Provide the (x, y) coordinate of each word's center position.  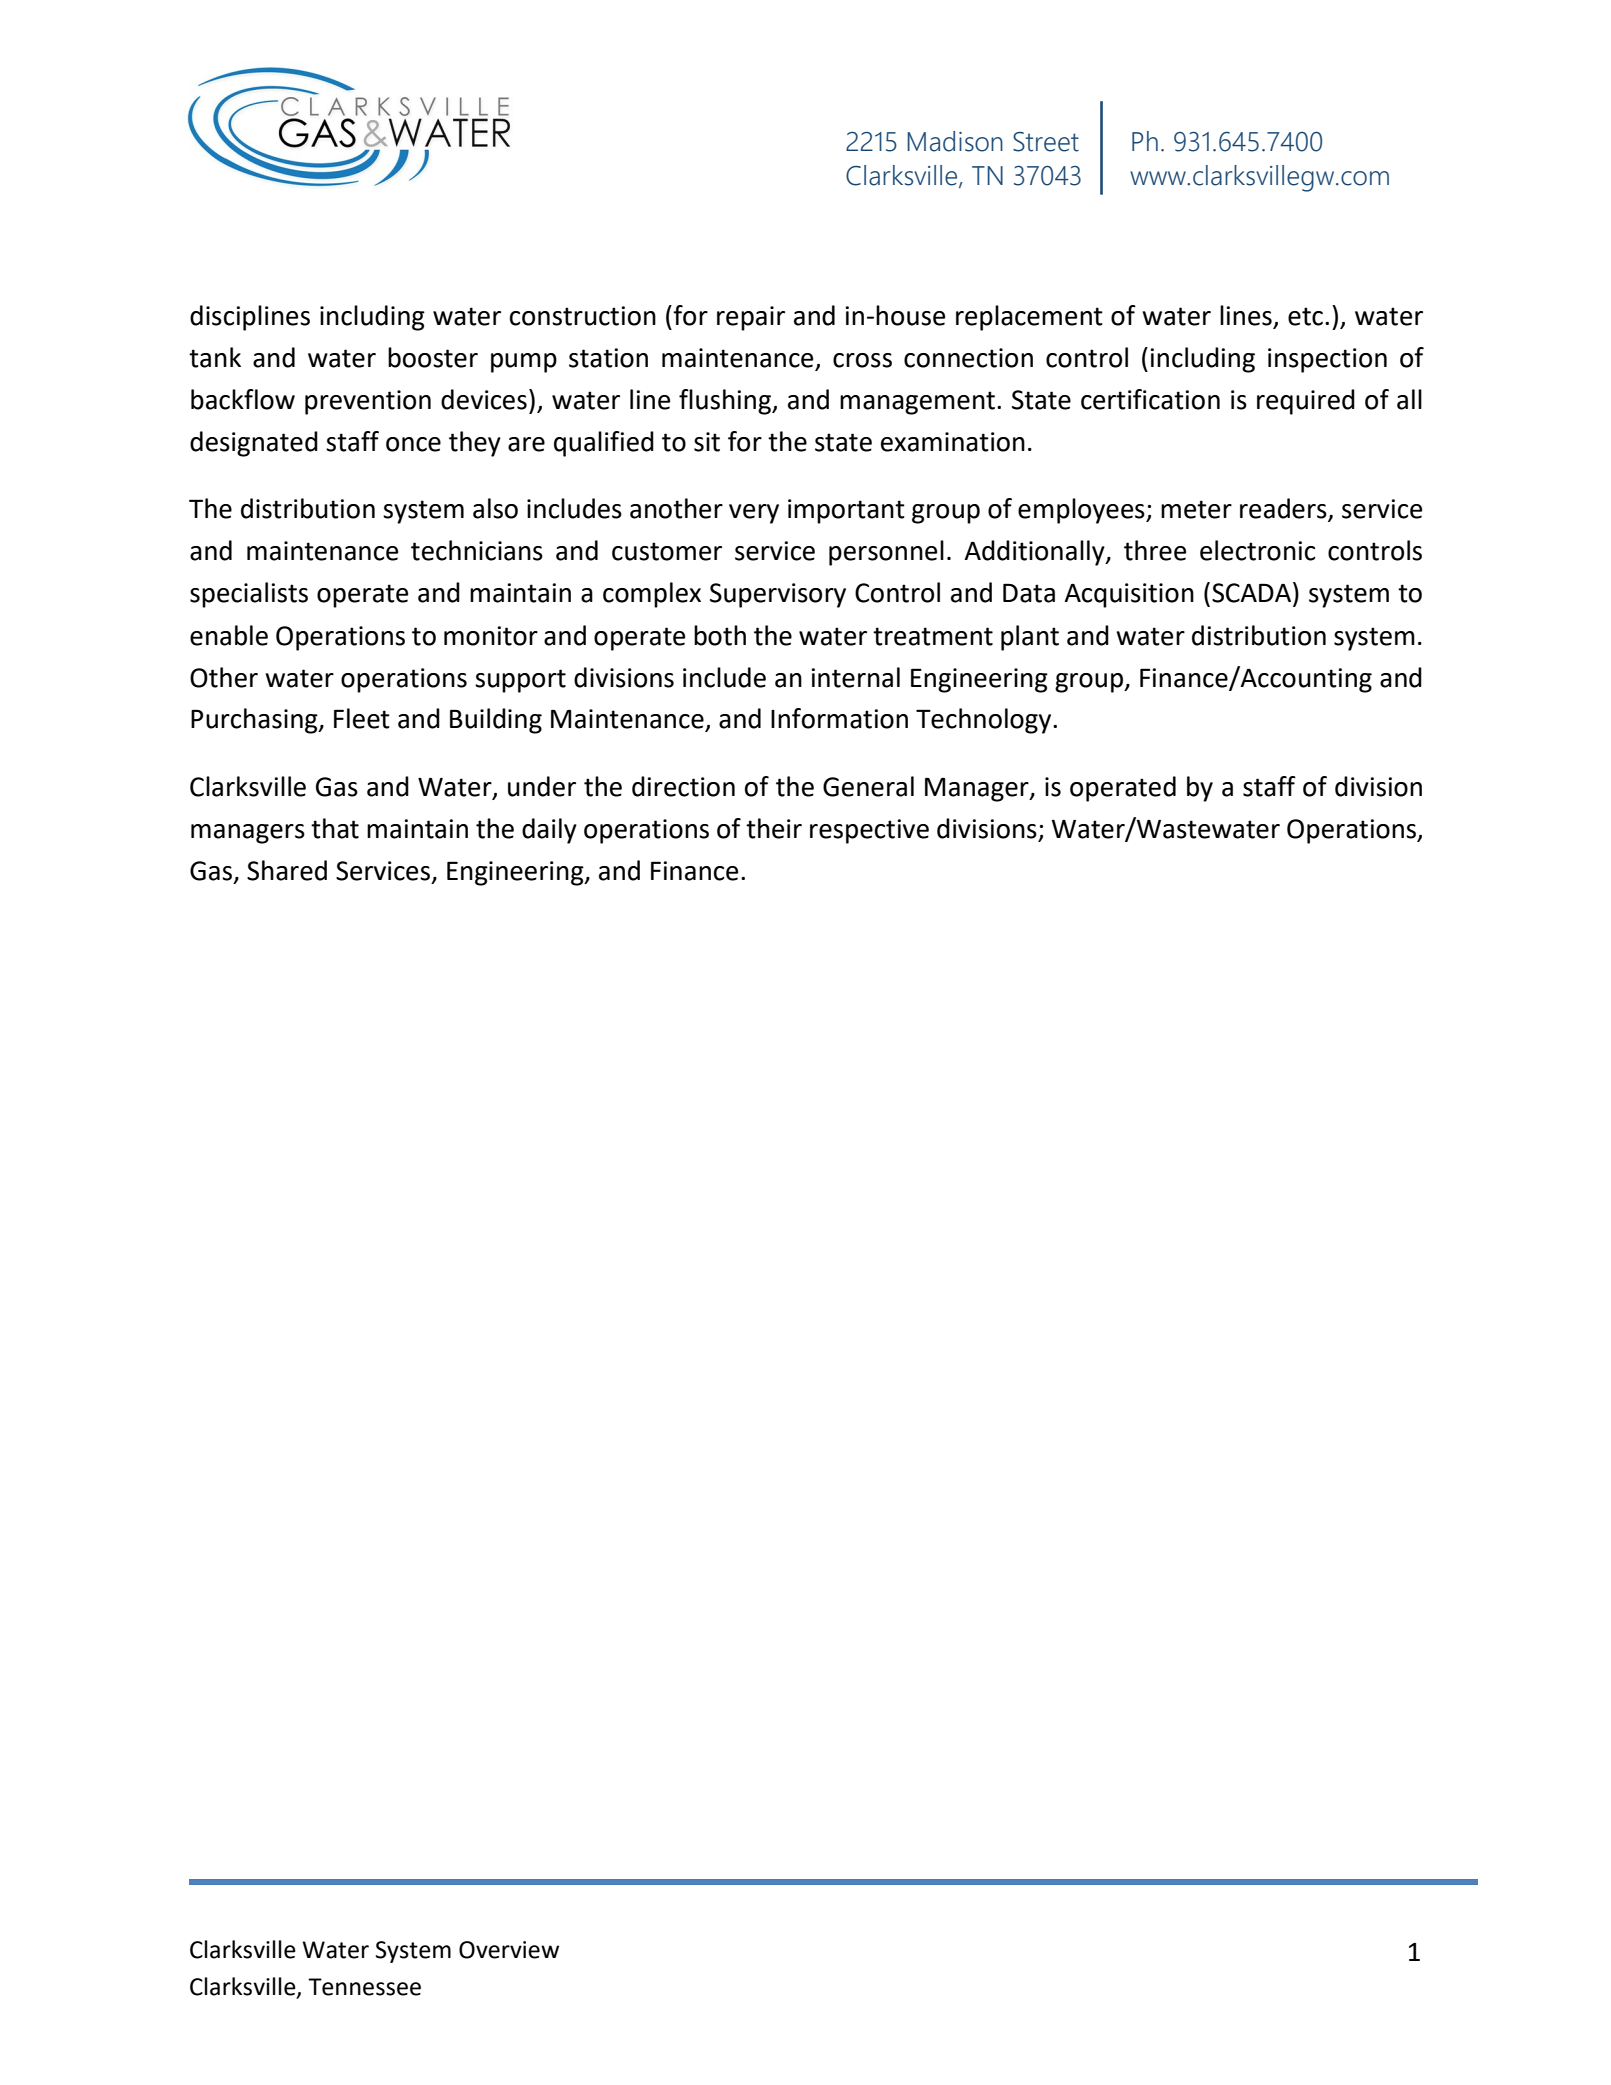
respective (869, 831)
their (774, 828)
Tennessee (364, 1987)
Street (1046, 142)
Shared (287, 870)
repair (751, 318)
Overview (509, 1950)
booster (433, 357)
